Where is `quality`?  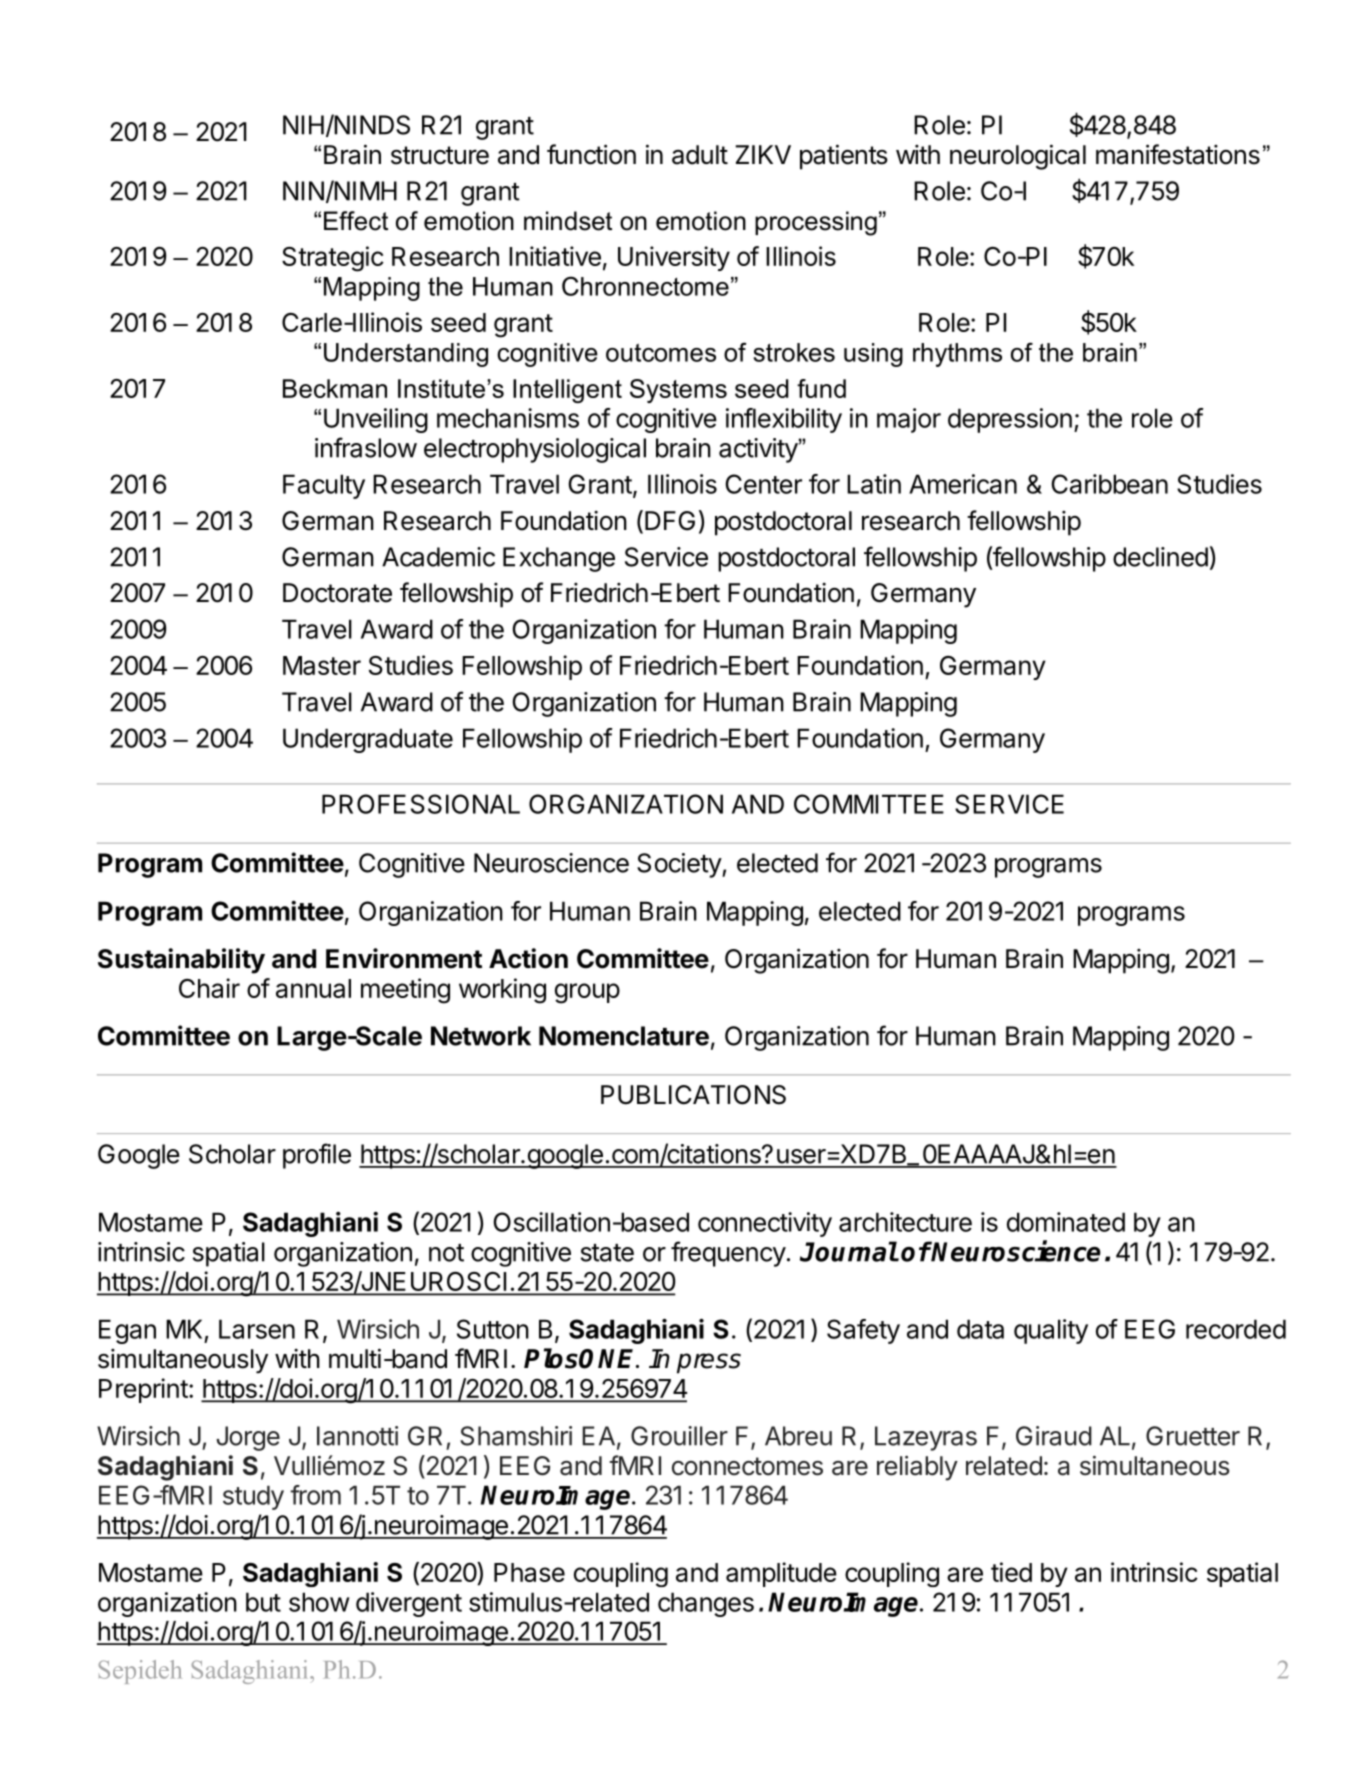
quality is located at coordinates (1051, 1331).
